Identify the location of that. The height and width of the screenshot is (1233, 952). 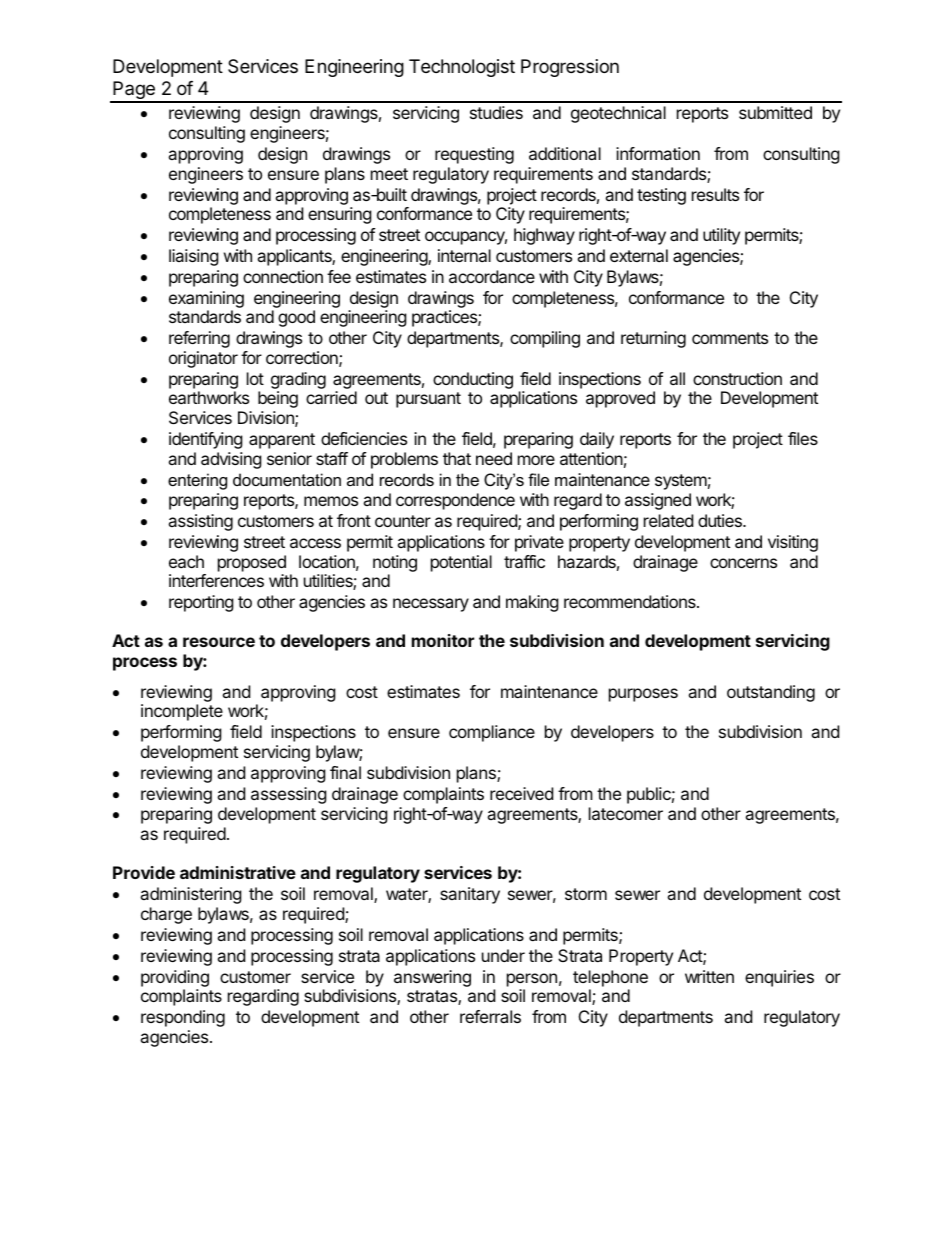
(457, 458).
